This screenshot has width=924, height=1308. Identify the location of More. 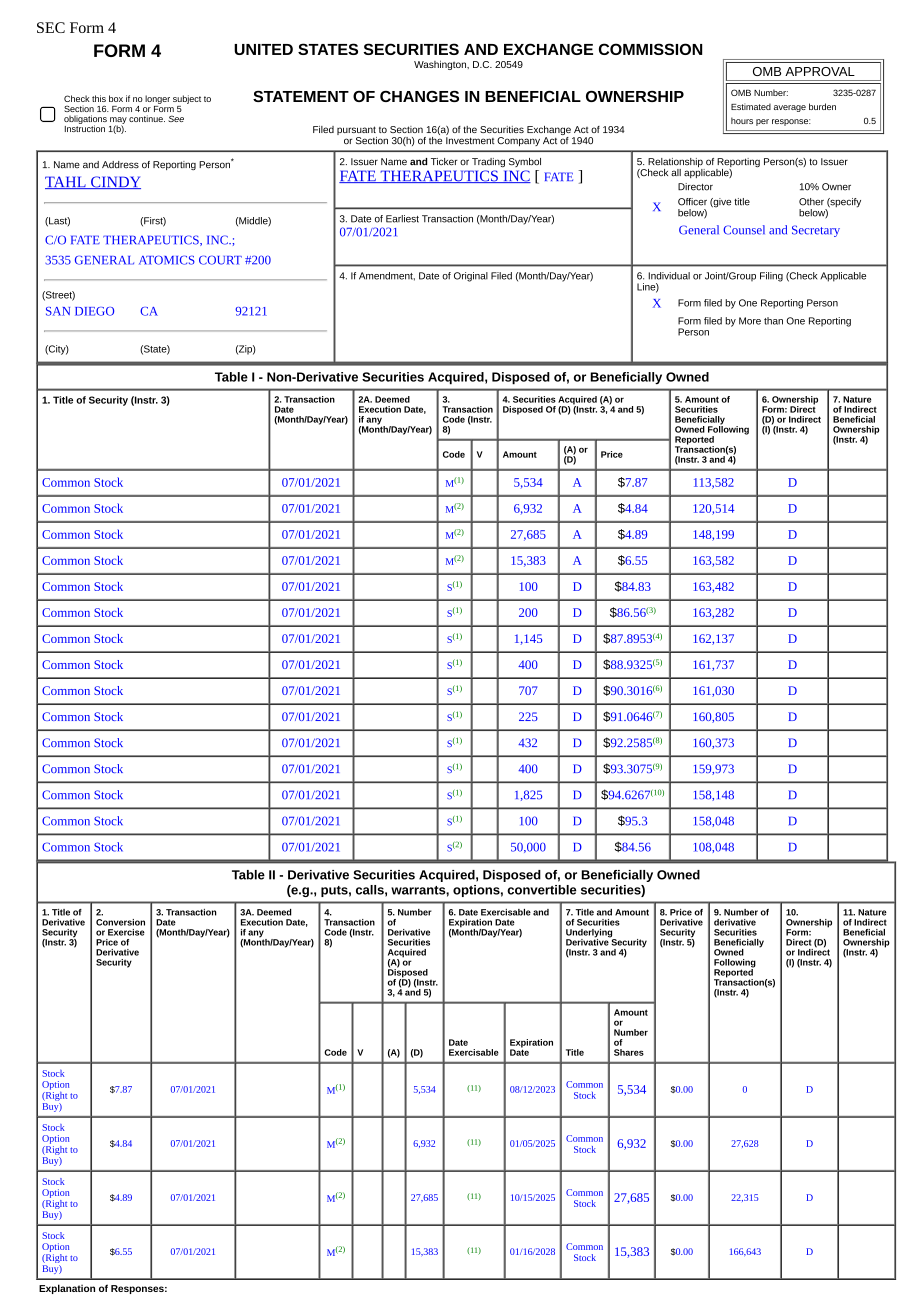
(750, 321).
